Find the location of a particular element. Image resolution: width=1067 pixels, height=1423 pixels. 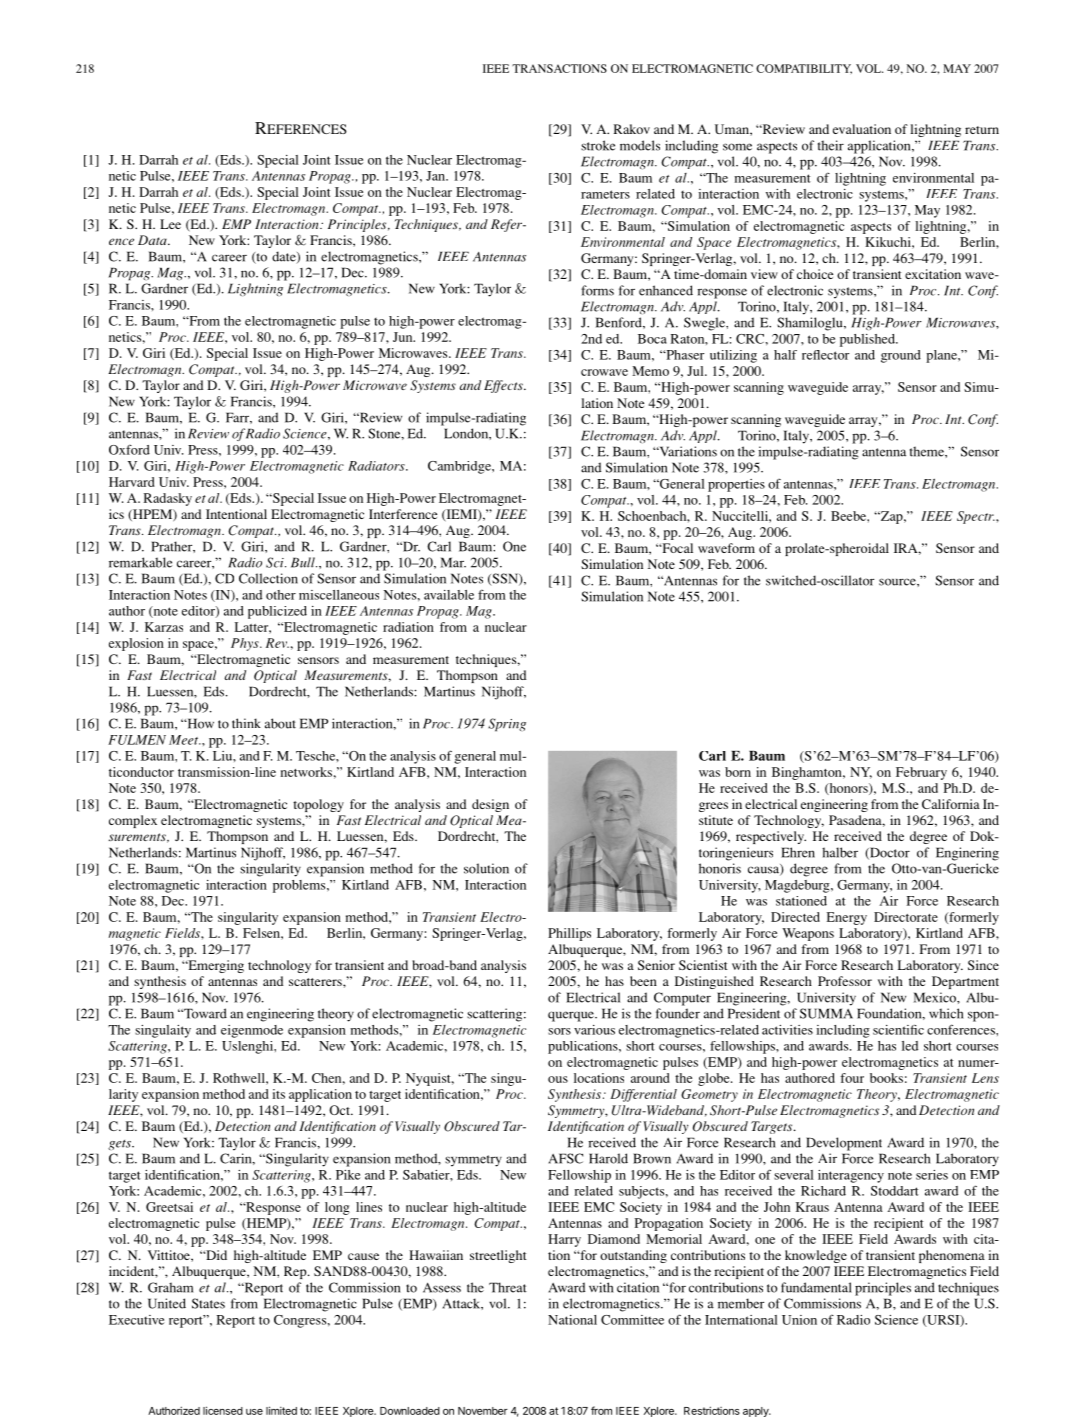

Union is located at coordinates (799, 1320).
